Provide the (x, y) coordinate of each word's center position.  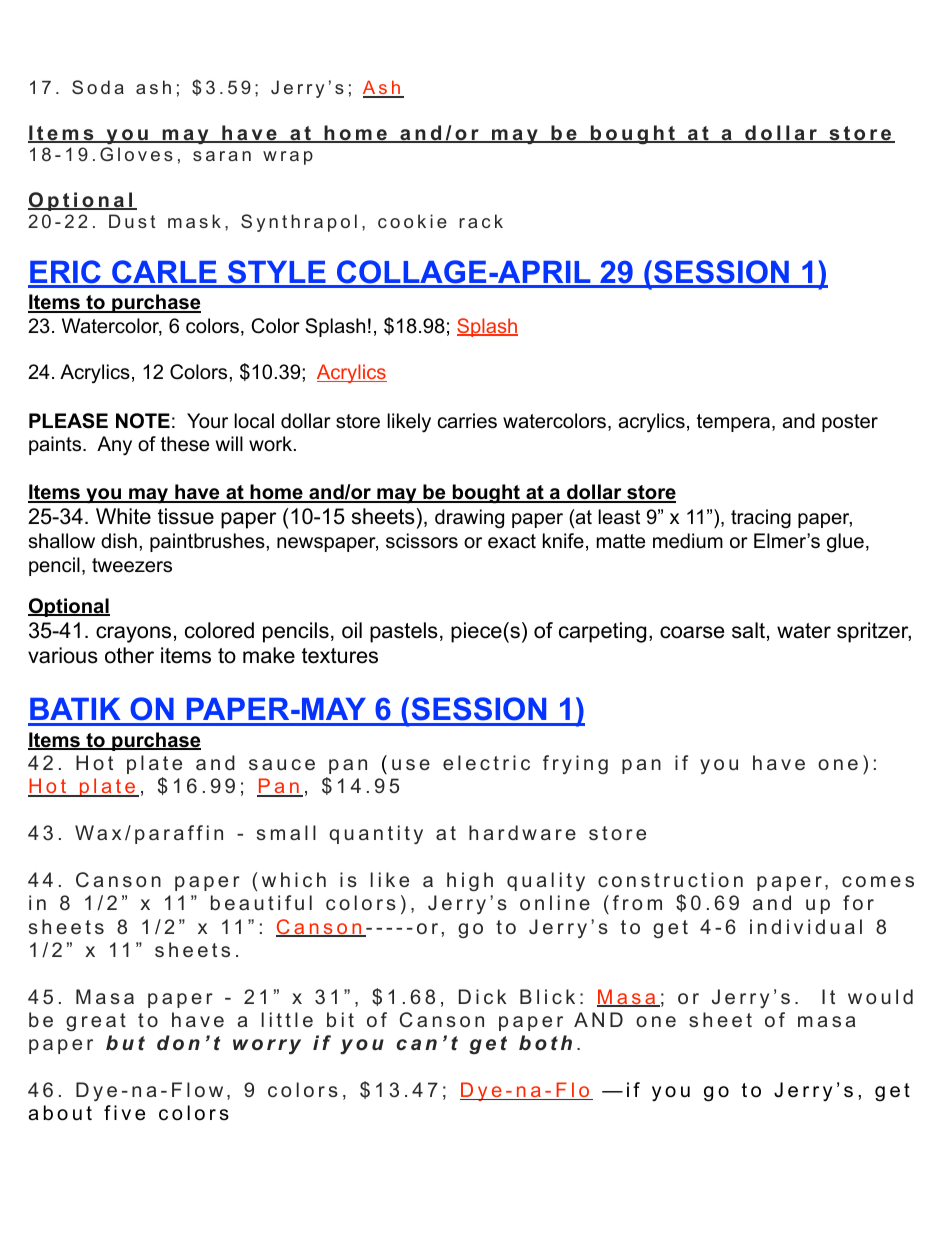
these (185, 444)
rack (481, 221)
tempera (733, 423)
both (545, 1043)
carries (467, 421)
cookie (412, 221)
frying (575, 764)
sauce (282, 764)
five (124, 1113)
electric (486, 762)
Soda (98, 87)
